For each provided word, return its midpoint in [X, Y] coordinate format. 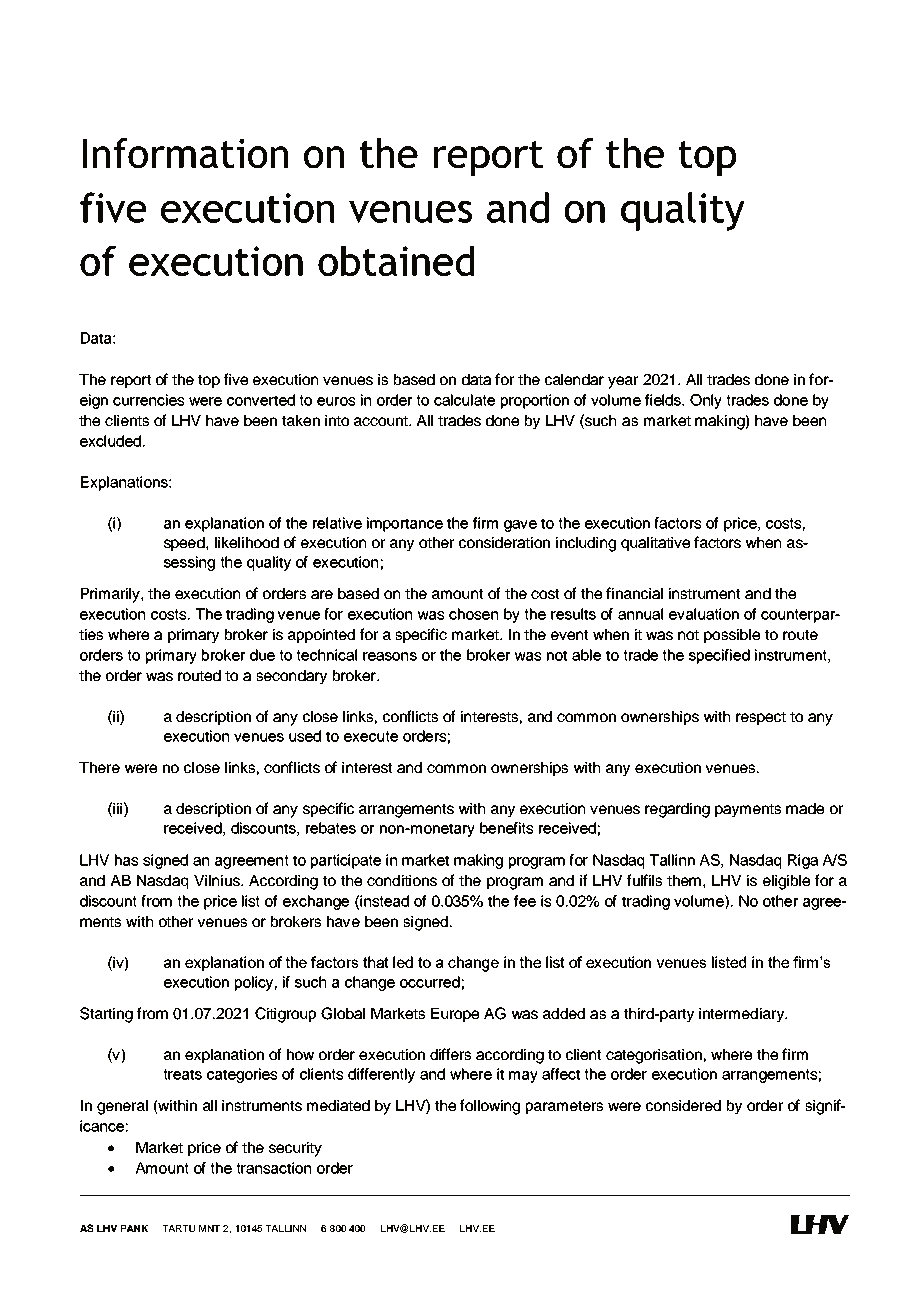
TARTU [178, 1228]
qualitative [655, 544]
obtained [396, 261]
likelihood [247, 542]
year [623, 382]
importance [405, 524]
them [684, 880]
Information [185, 153]
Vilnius [218, 880]
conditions [402, 880]
